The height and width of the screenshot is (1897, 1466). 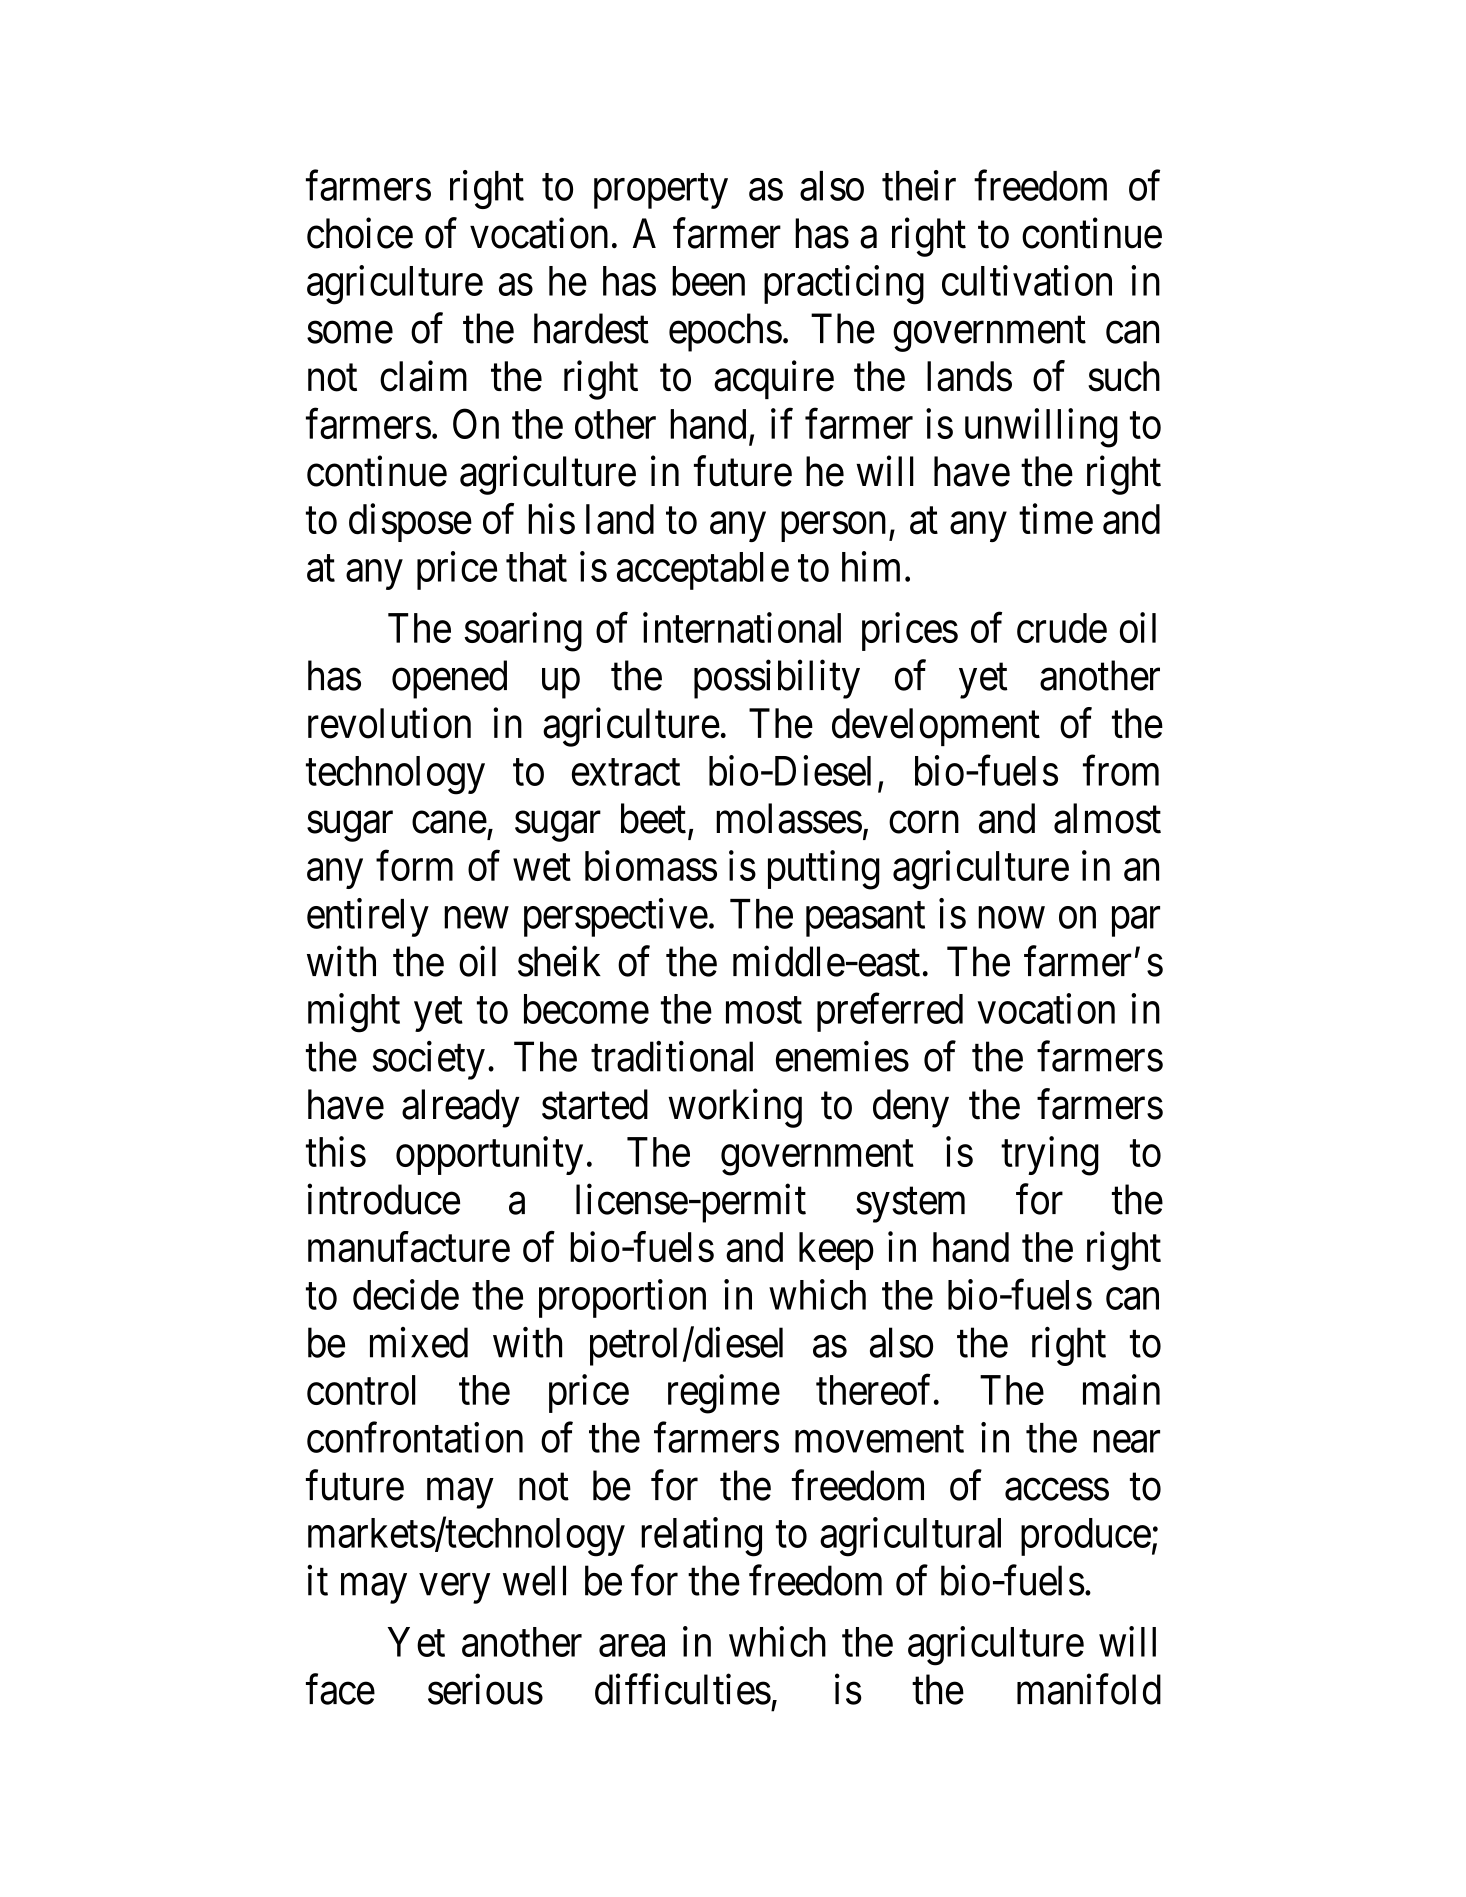 I want to click on opportunity, so click(x=489, y=1155).
